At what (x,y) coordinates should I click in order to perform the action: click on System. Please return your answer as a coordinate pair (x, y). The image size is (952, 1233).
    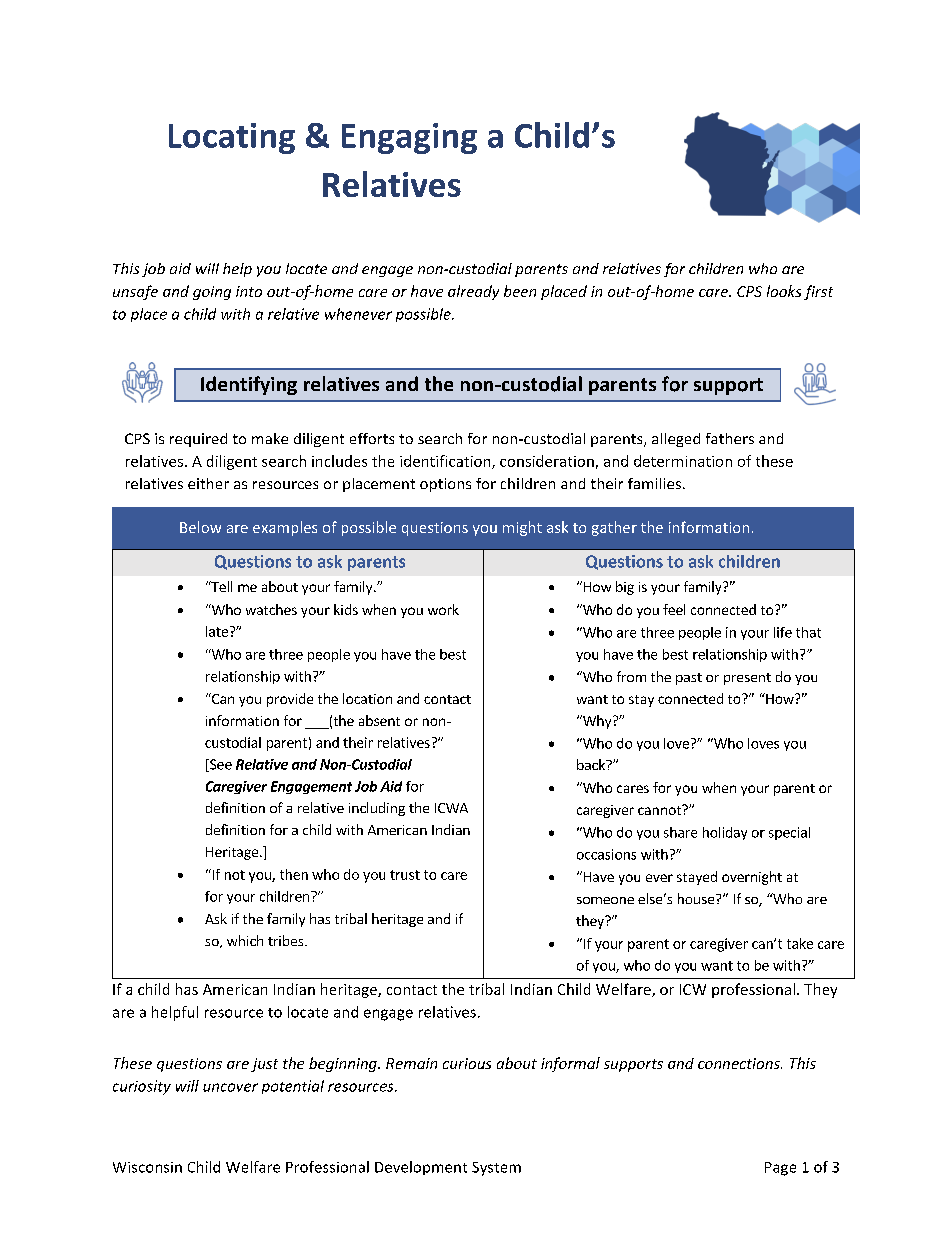
    Looking at the image, I should click on (496, 1169).
